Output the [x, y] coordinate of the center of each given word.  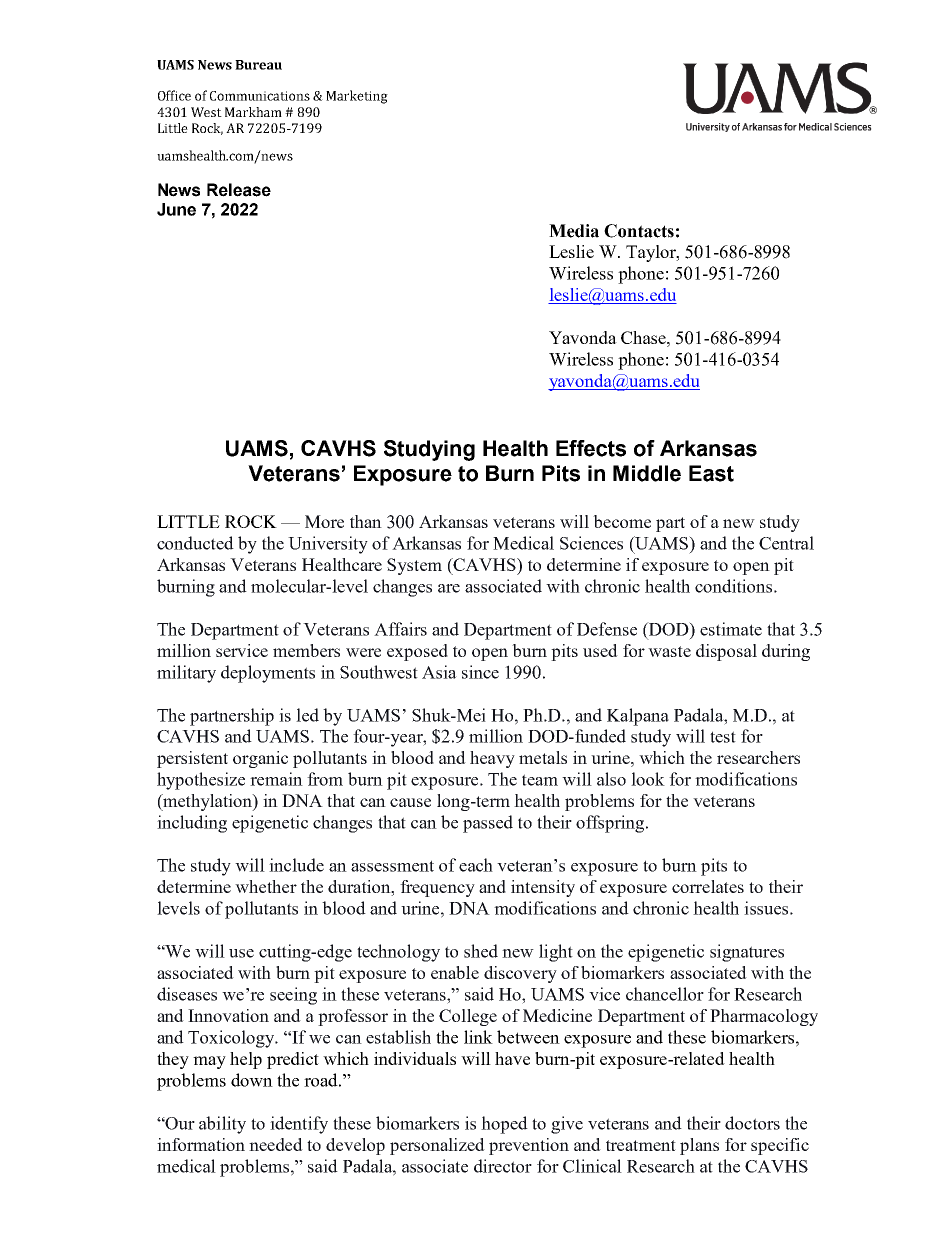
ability [222, 1125]
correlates [708, 886]
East [711, 473]
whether [266, 886]
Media [574, 231]
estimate [731, 629]
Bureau [258, 65]
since [480, 672]
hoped [504, 1125]
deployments [268, 674]
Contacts [639, 231]
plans [699, 1146]
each [476, 865]
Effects [591, 448]
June [176, 209]
